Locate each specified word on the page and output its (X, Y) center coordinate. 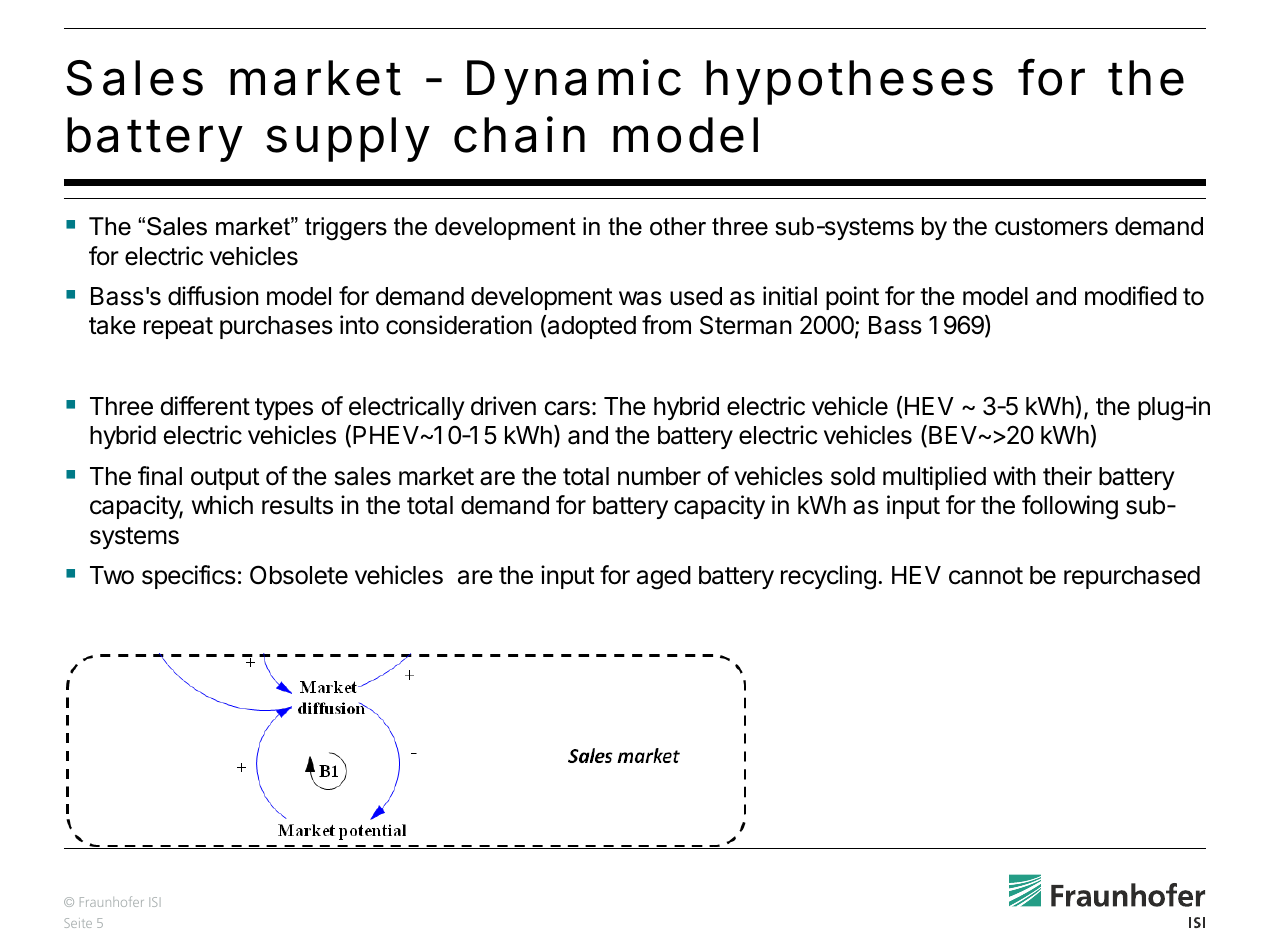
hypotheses (849, 82)
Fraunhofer (112, 901)
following (1070, 507)
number (659, 476)
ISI (155, 902)
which (222, 505)
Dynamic (574, 82)
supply (348, 139)
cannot (986, 576)
